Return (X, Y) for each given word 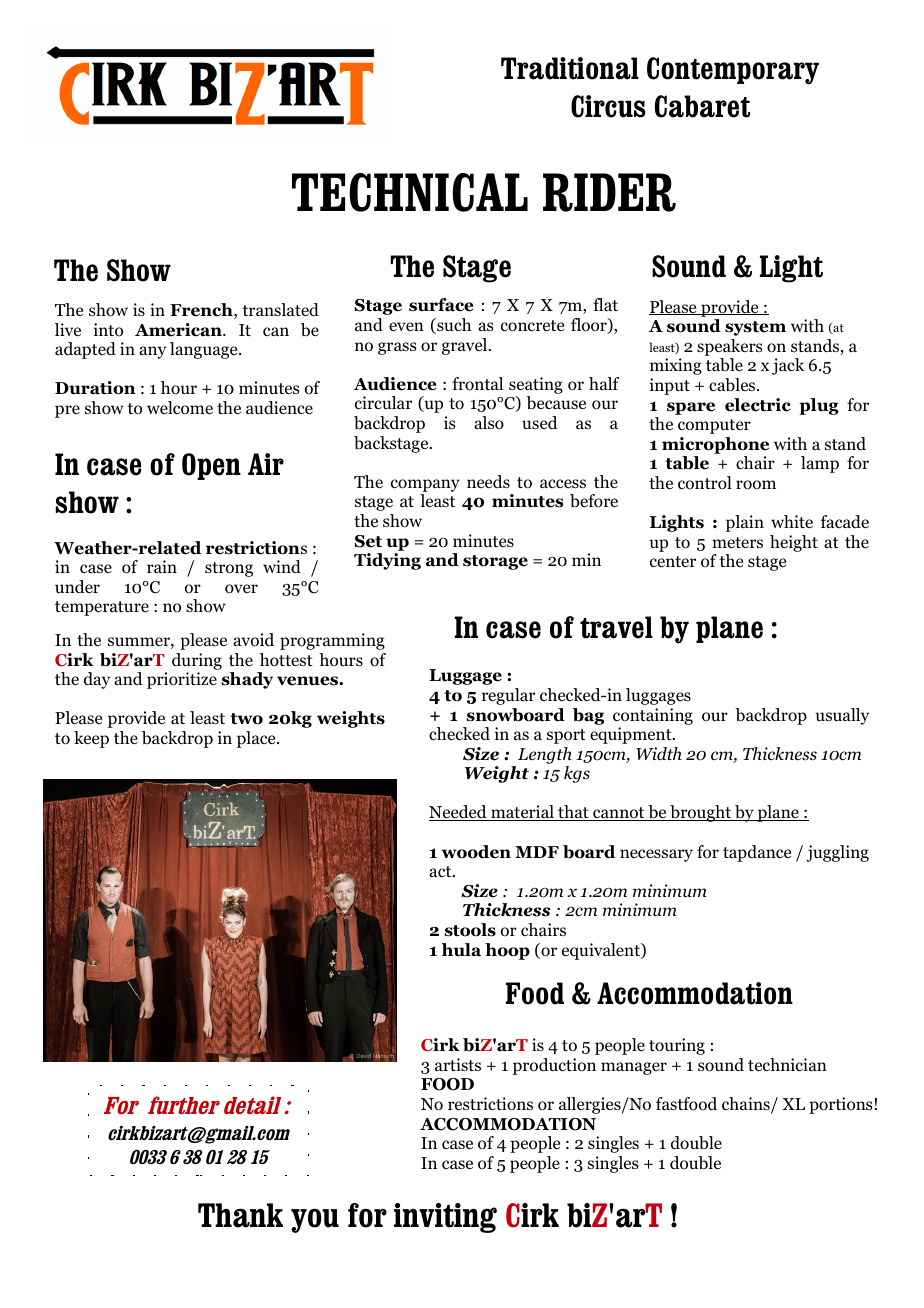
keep (91, 739)
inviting (445, 1218)
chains (747, 1105)
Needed (459, 813)
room (756, 485)
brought (701, 813)
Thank (240, 1215)
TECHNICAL (410, 192)
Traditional (570, 68)
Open (211, 466)
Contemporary (733, 71)
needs (488, 481)
